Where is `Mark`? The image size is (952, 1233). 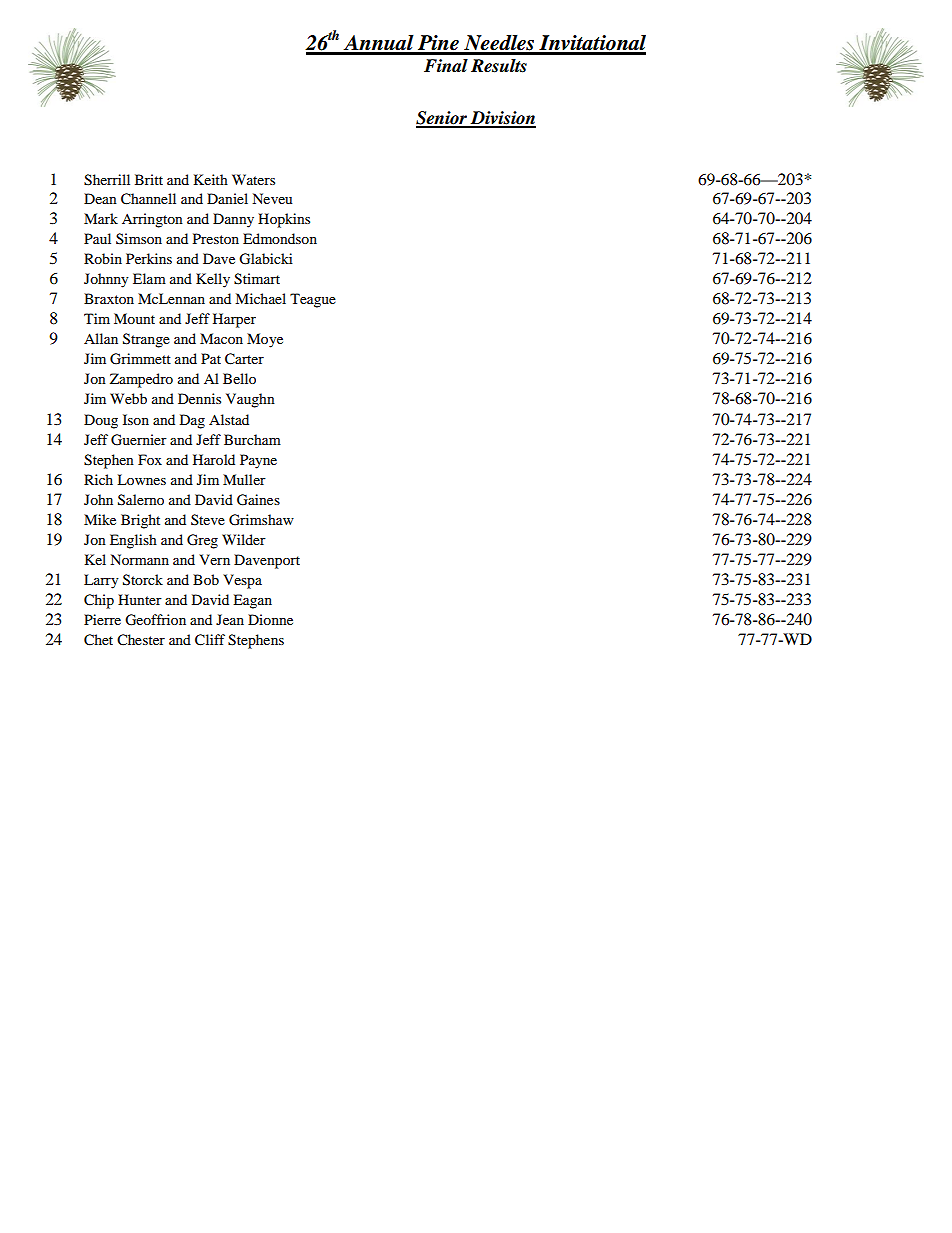
Mark is located at coordinates (101, 218).
